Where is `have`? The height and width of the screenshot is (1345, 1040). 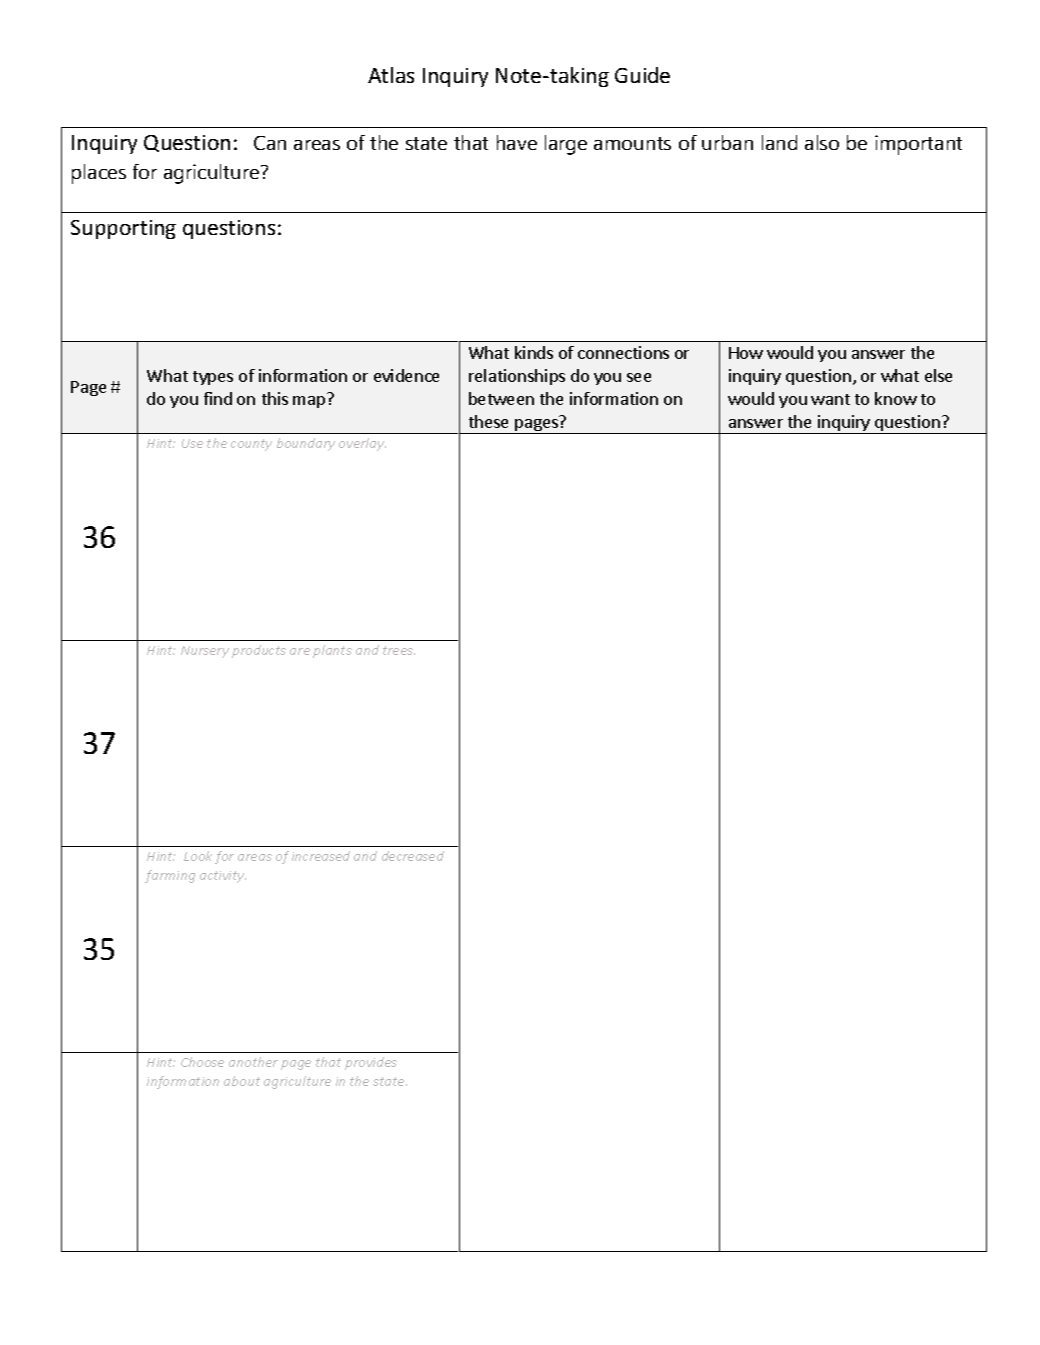 have is located at coordinates (517, 142).
